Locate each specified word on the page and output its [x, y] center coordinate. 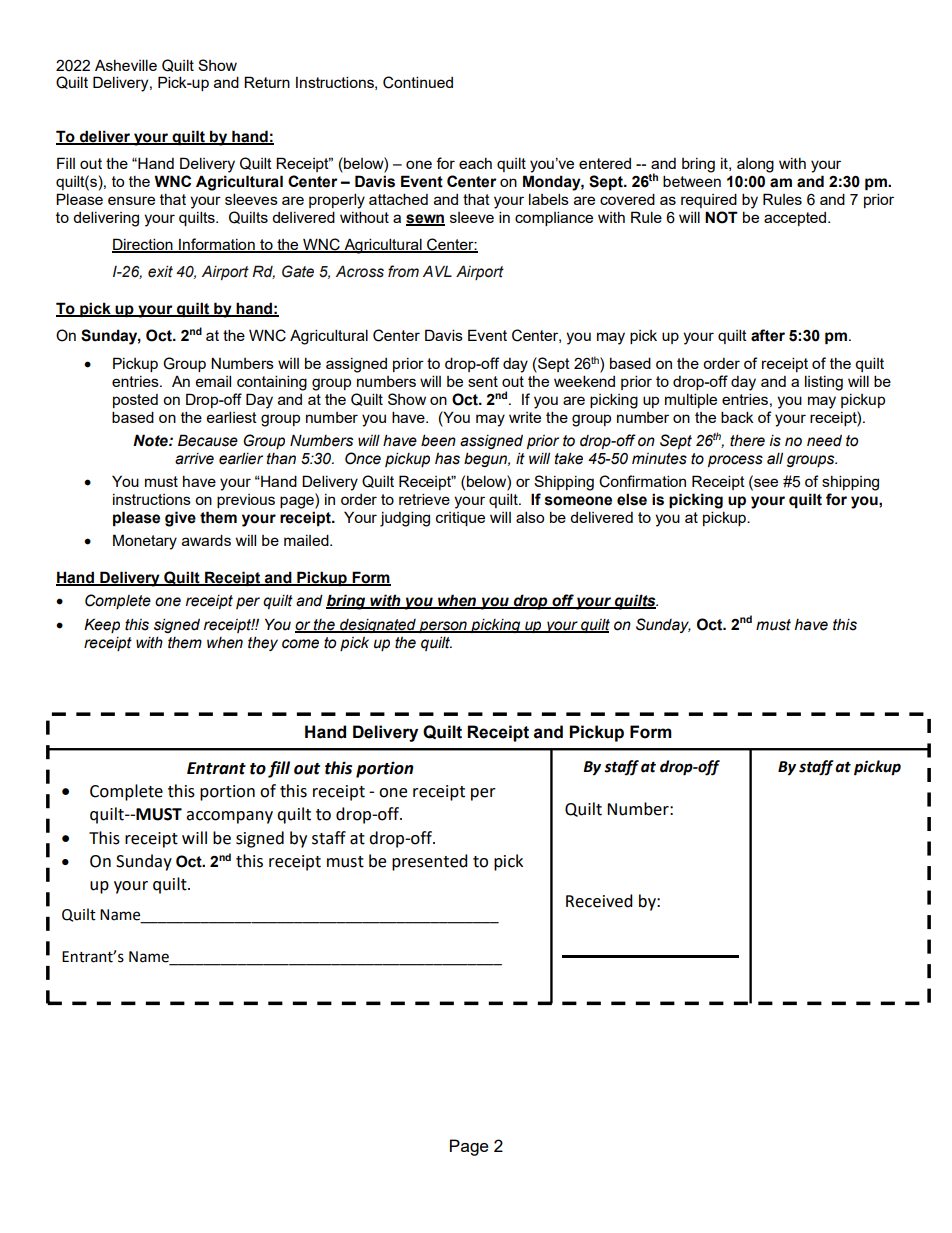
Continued [418, 82]
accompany [229, 817]
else [632, 499]
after [768, 335]
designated [378, 626]
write [525, 417]
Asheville [126, 65]
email [213, 381]
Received [599, 901]
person [443, 627]
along [755, 165]
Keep [102, 625]
